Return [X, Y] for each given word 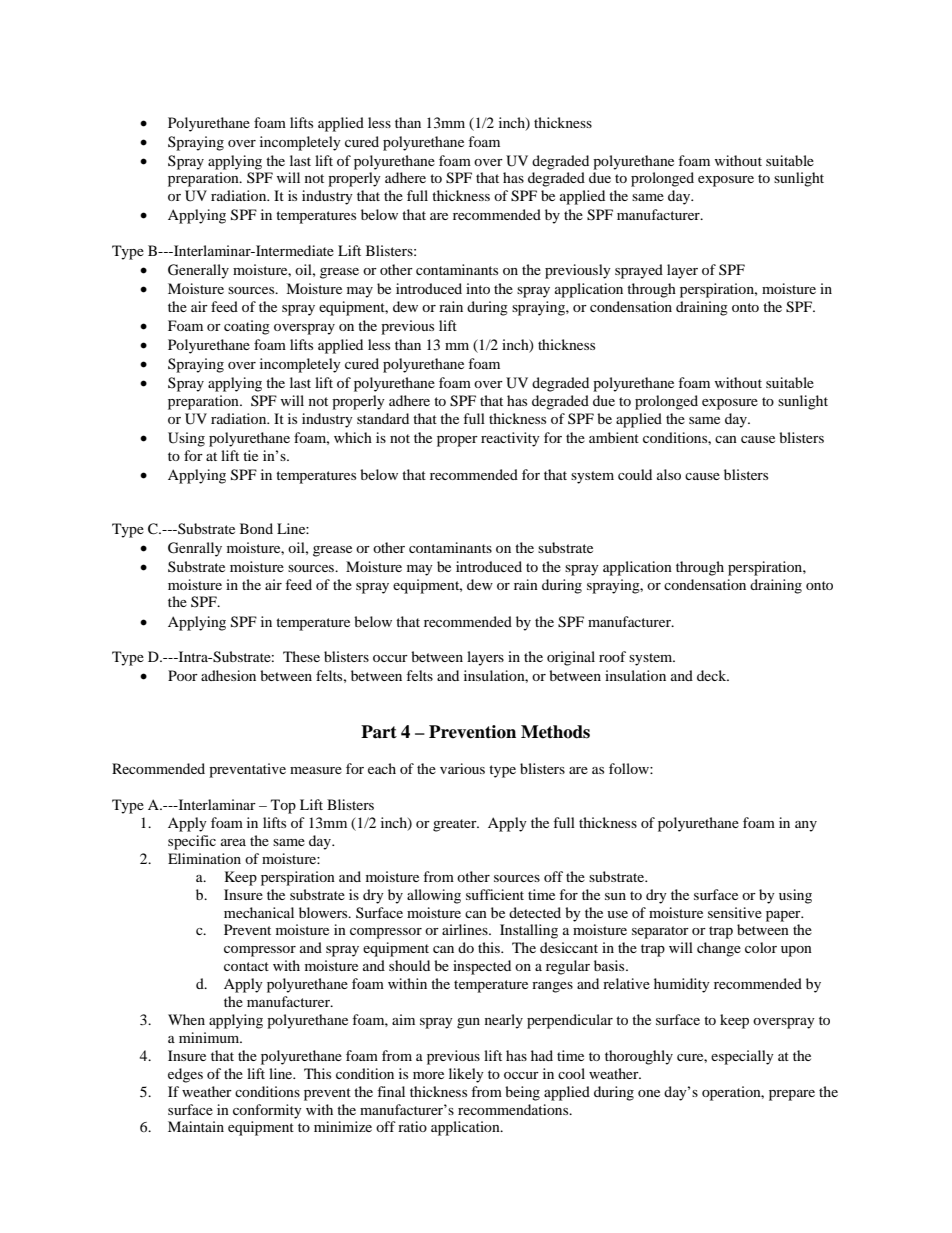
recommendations [514, 1109]
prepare [792, 1095]
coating [247, 327]
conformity [267, 1111]
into [478, 288]
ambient [614, 437]
